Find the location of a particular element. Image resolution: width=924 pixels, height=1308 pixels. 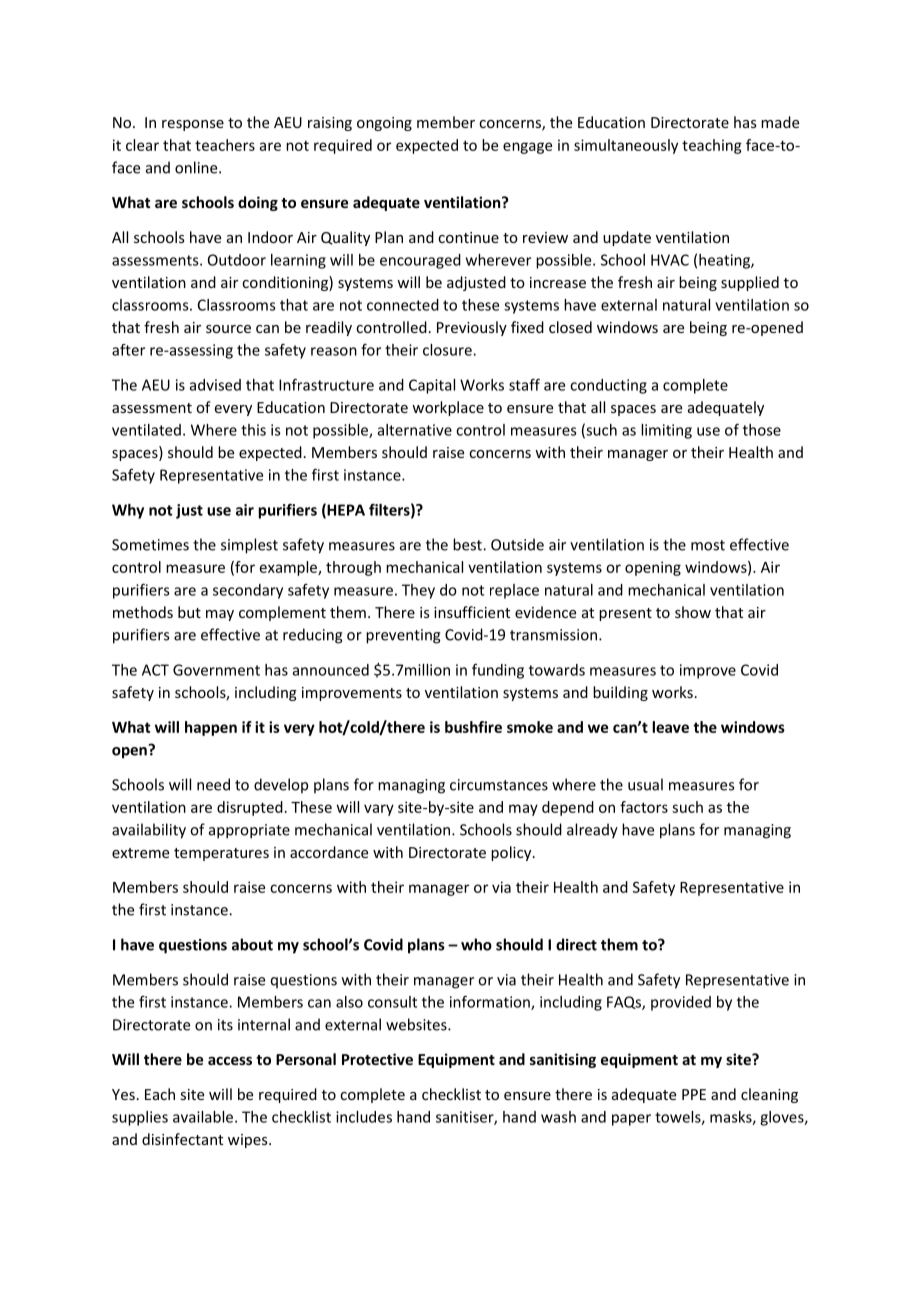

limiting is located at coordinates (666, 431).
